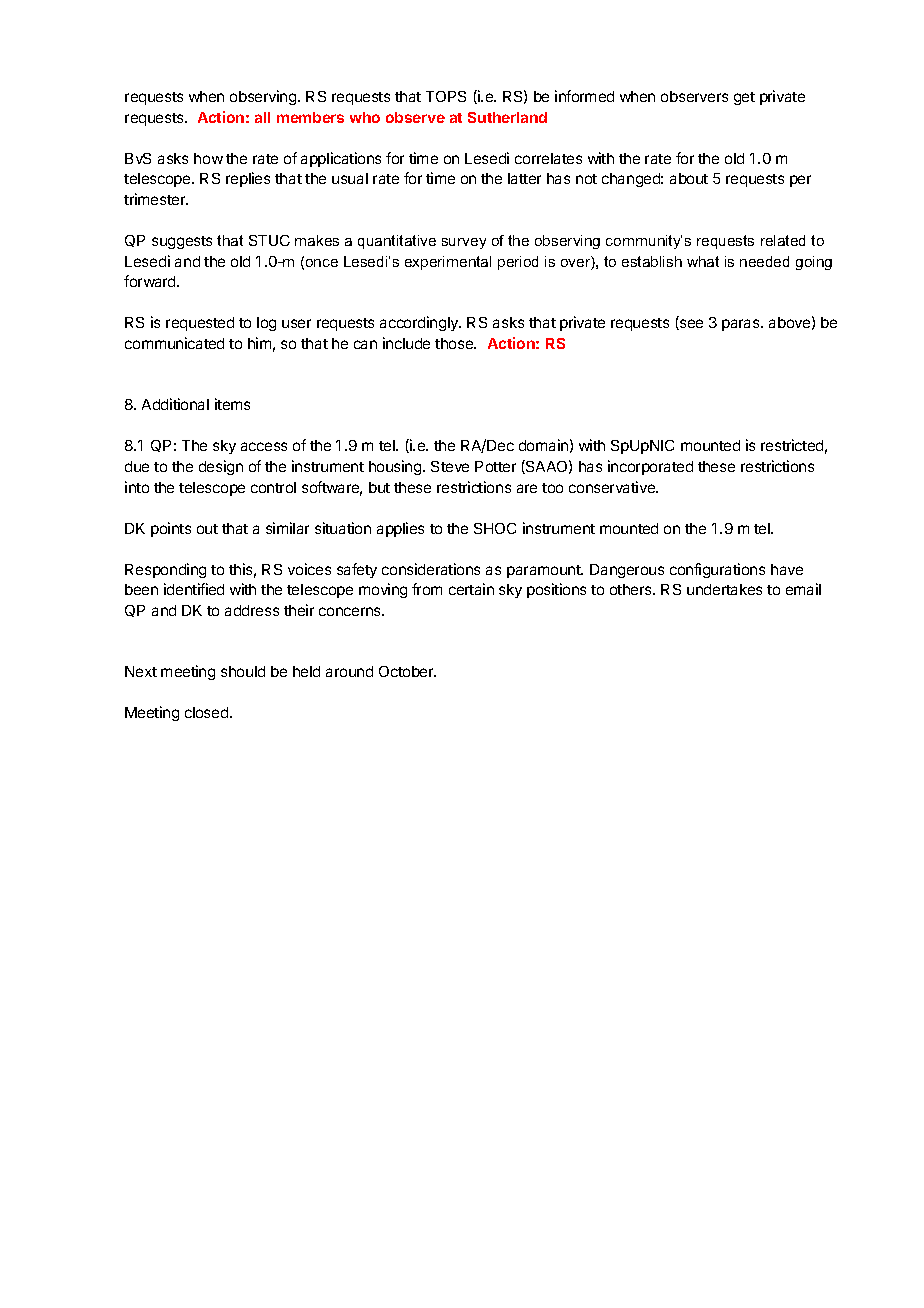  I want to click on paras, so click(742, 325).
